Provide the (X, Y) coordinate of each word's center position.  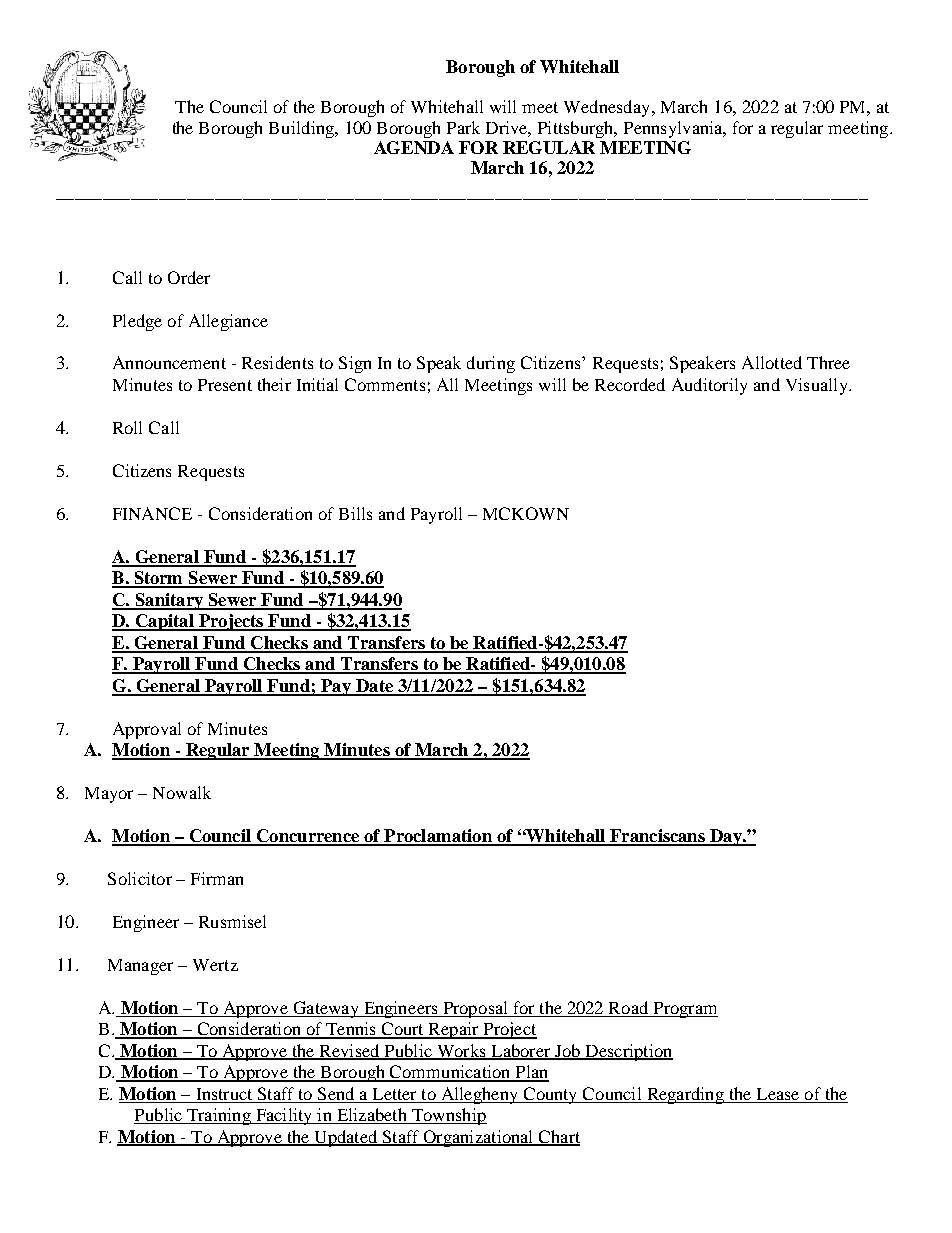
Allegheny (479, 1095)
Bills (355, 513)
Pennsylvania (674, 129)
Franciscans (657, 837)
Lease (778, 1094)
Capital (164, 622)
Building (302, 129)
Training (219, 1116)
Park (463, 127)
